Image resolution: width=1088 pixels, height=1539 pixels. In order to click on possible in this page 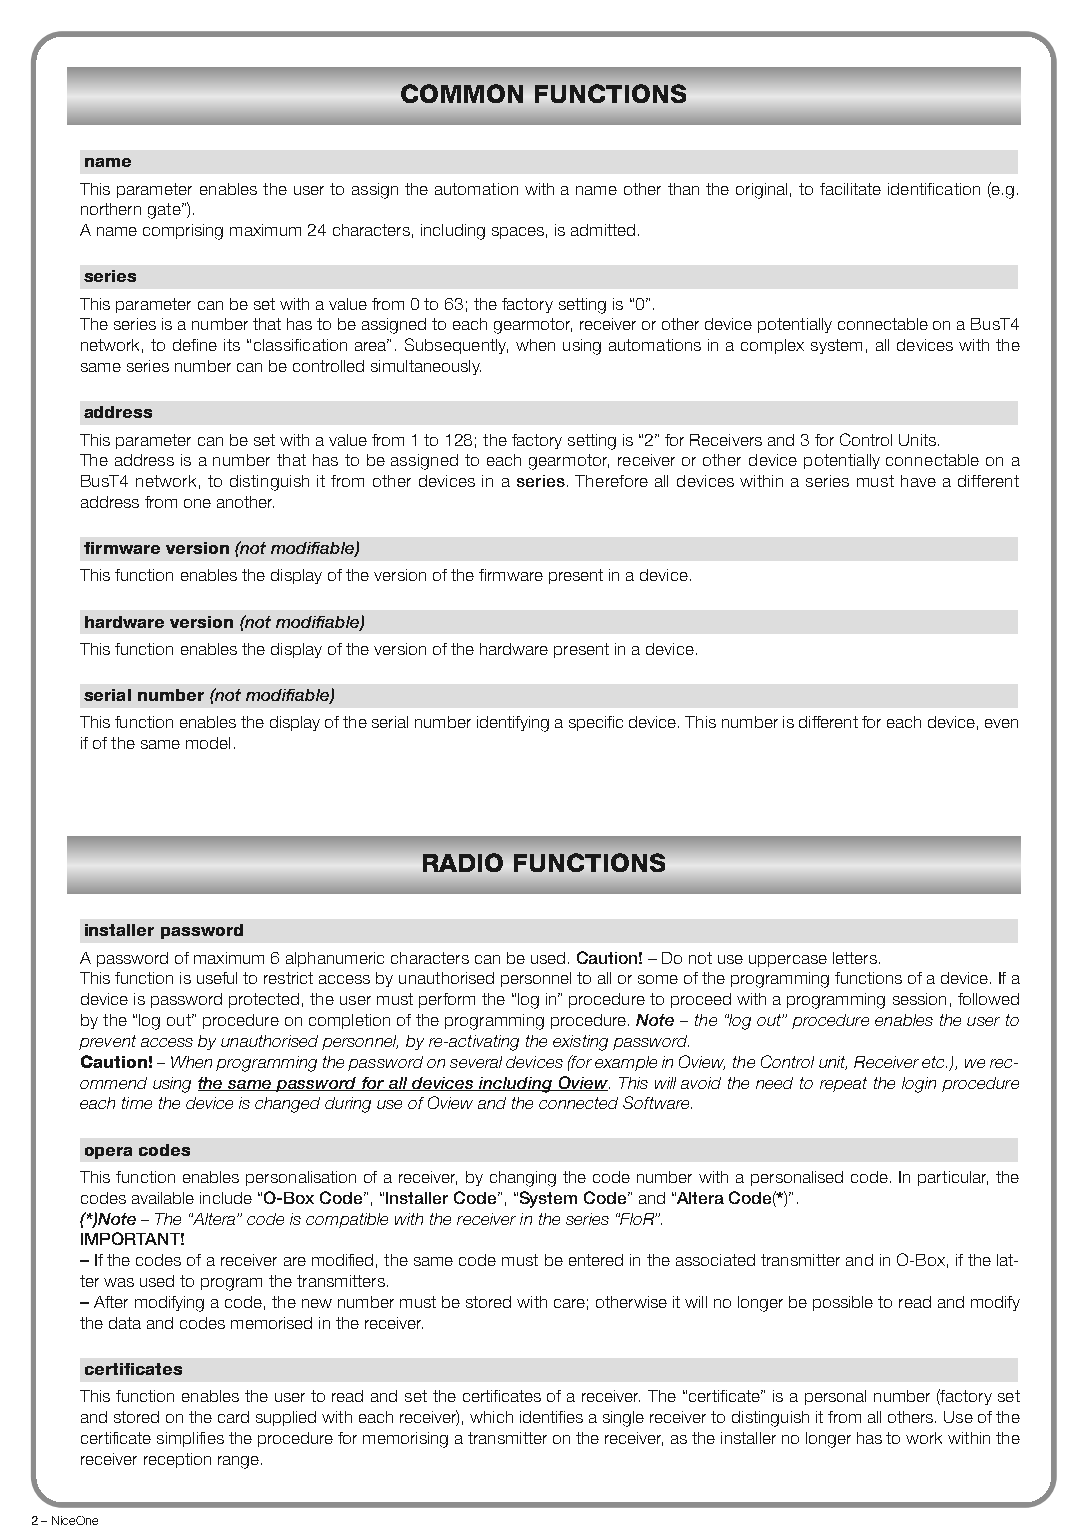, I will do `click(843, 1303)`.
